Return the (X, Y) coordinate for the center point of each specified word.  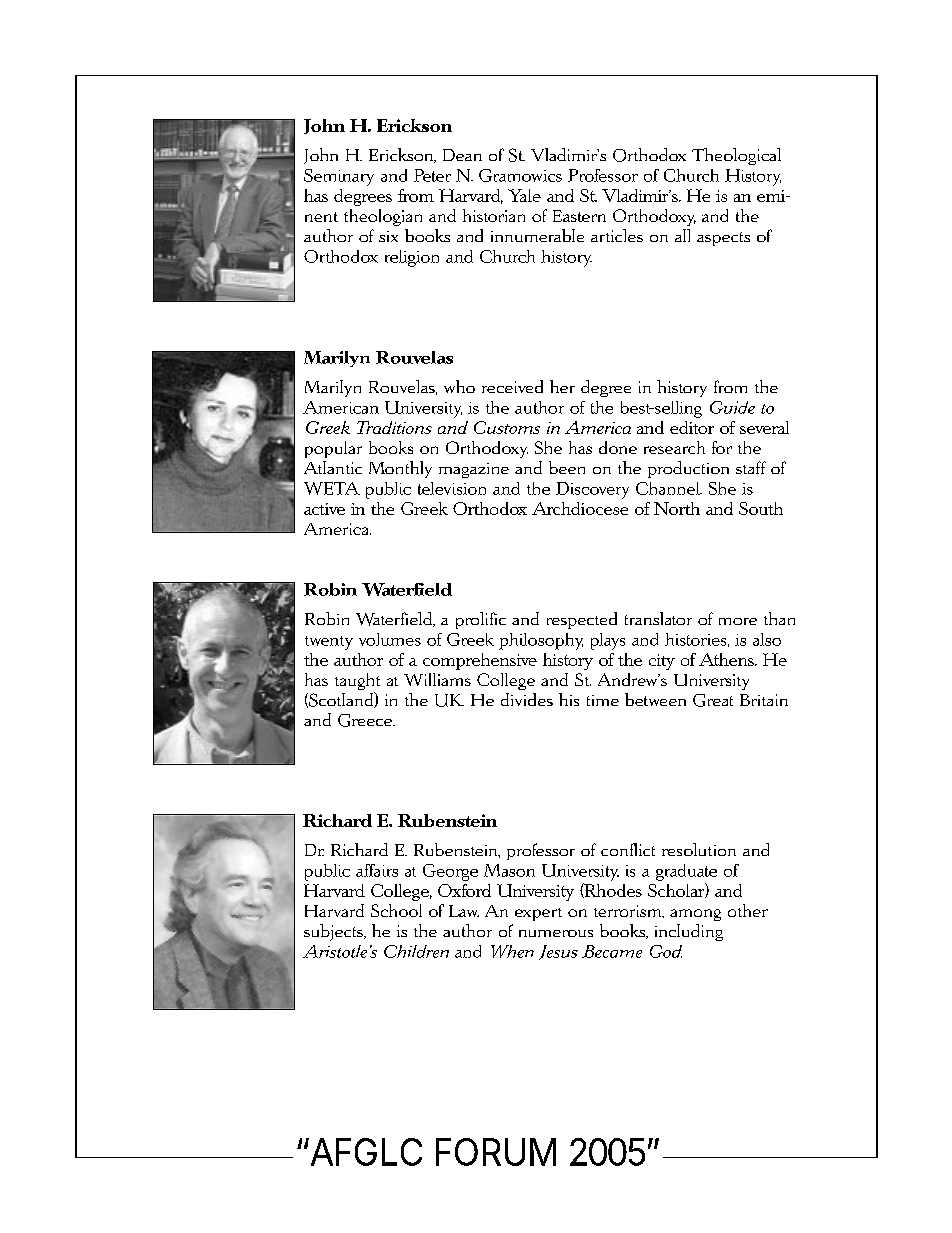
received (512, 386)
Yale (524, 195)
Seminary (339, 177)
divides (527, 699)
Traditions (394, 427)
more (738, 621)
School (396, 910)
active (324, 509)
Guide (732, 407)
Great (713, 700)
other (748, 910)
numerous (556, 933)
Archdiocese (580, 508)
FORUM (496, 1152)
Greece (366, 720)
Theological (736, 156)
